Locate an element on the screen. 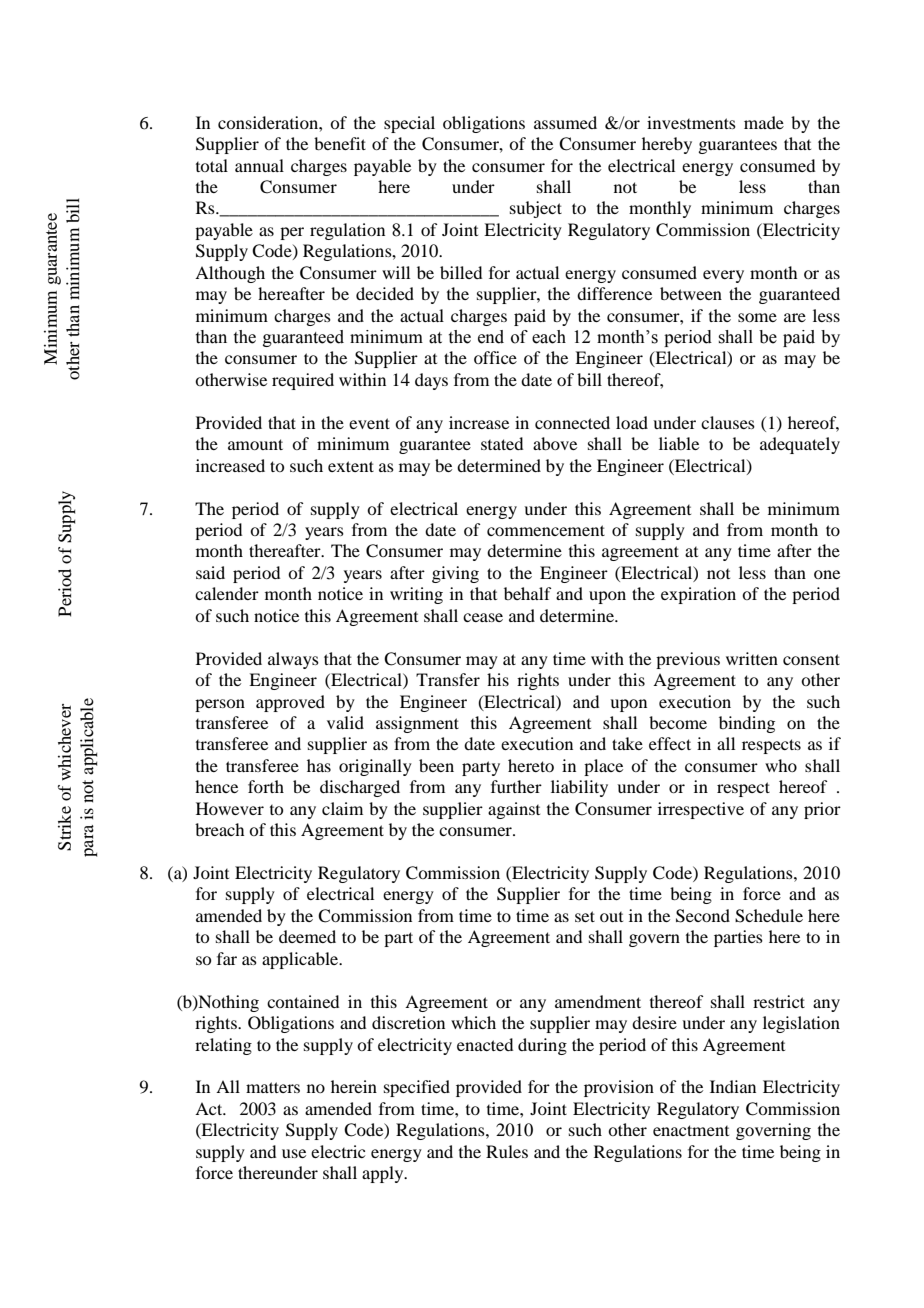  annual is located at coordinates (259, 165).
